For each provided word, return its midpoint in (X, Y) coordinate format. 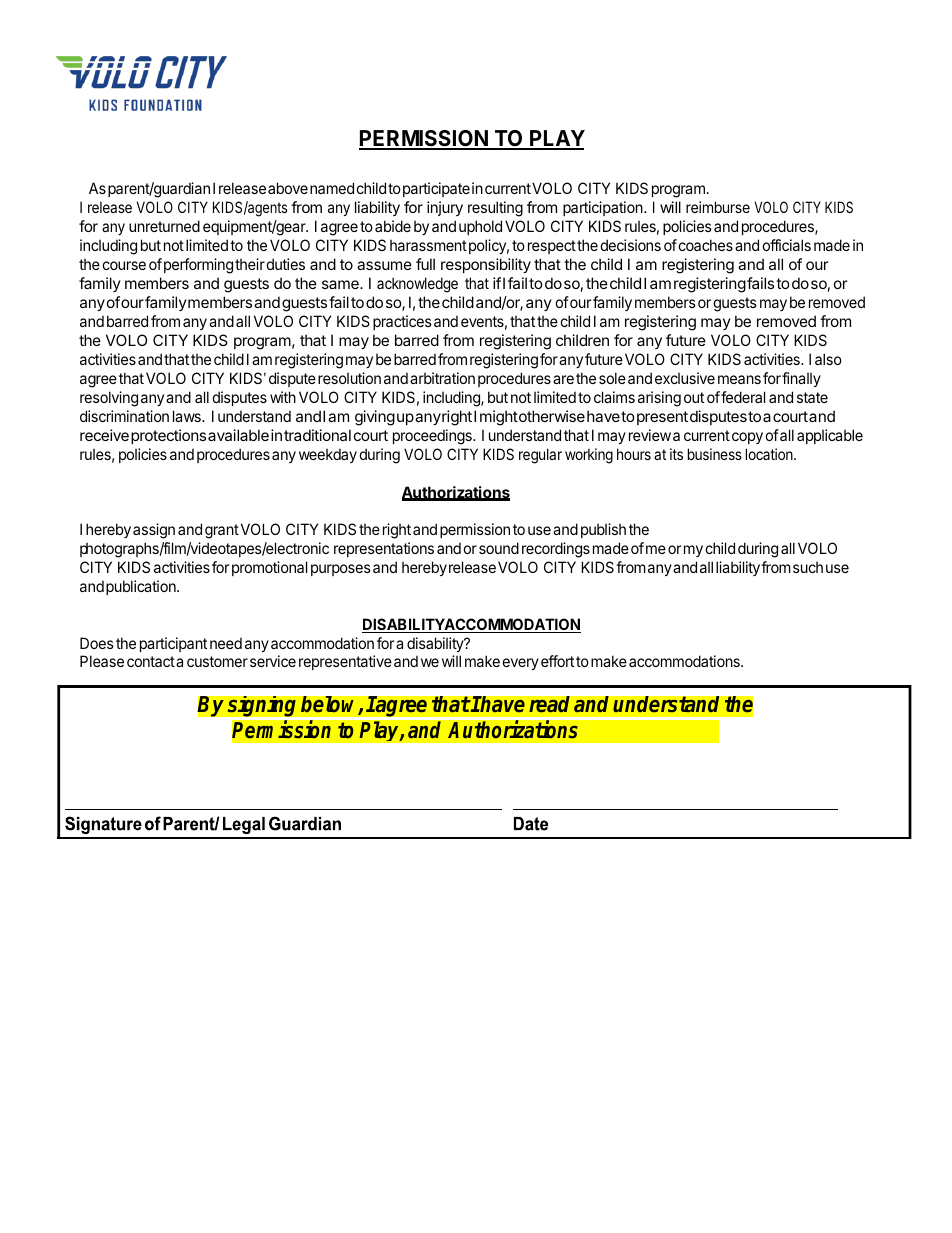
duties (284, 264)
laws (188, 416)
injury (445, 208)
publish (603, 530)
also (828, 359)
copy (747, 438)
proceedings (433, 437)
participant (173, 644)
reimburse (718, 207)
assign (154, 531)
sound (499, 548)
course (124, 265)
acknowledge (417, 285)
